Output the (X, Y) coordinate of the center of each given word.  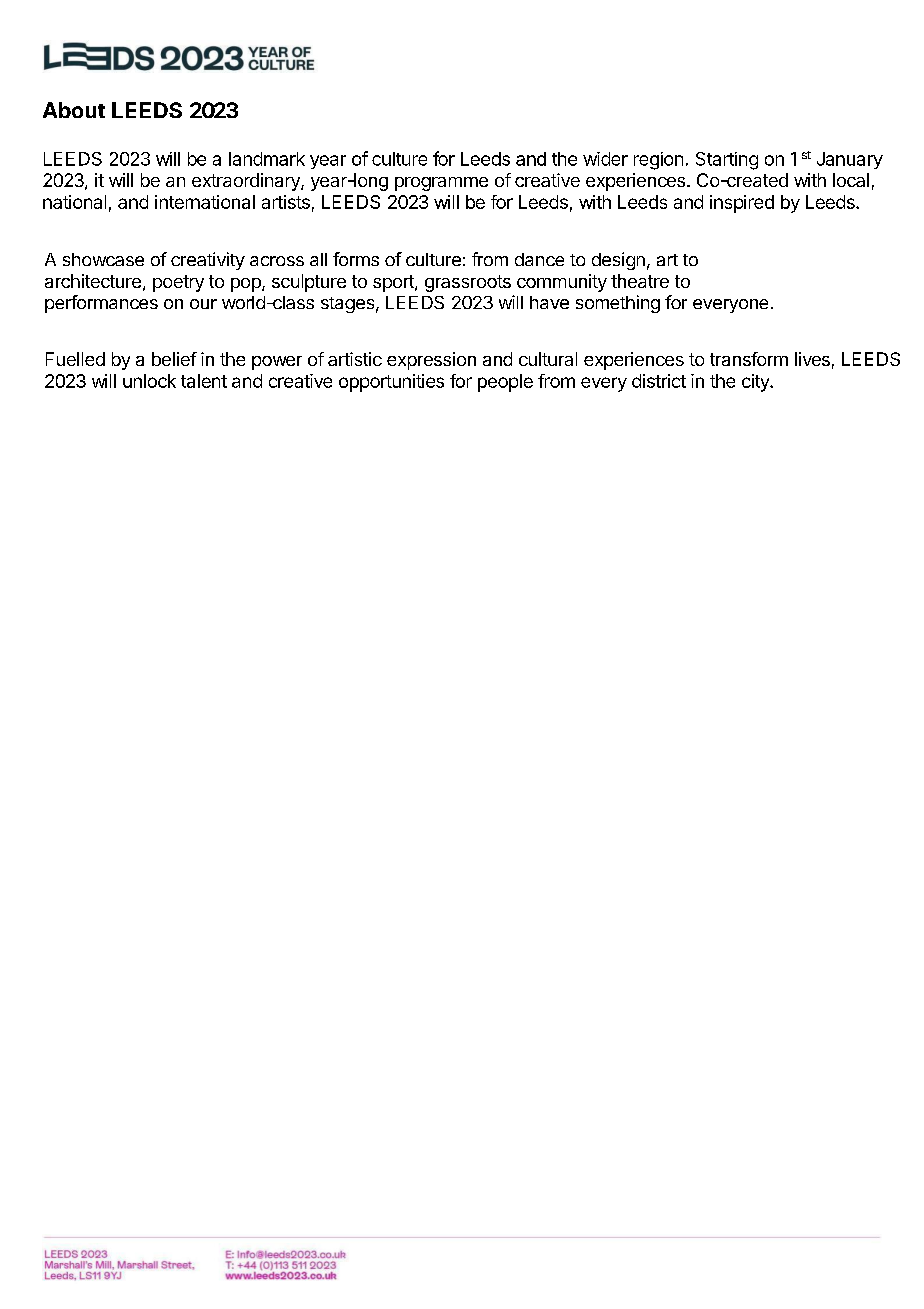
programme (441, 184)
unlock (149, 381)
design (618, 261)
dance (539, 259)
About (74, 110)
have (549, 302)
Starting (727, 161)
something (618, 304)
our (203, 304)
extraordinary (247, 182)
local (851, 180)
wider (605, 159)
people (505, 383)
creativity (208, 261)
